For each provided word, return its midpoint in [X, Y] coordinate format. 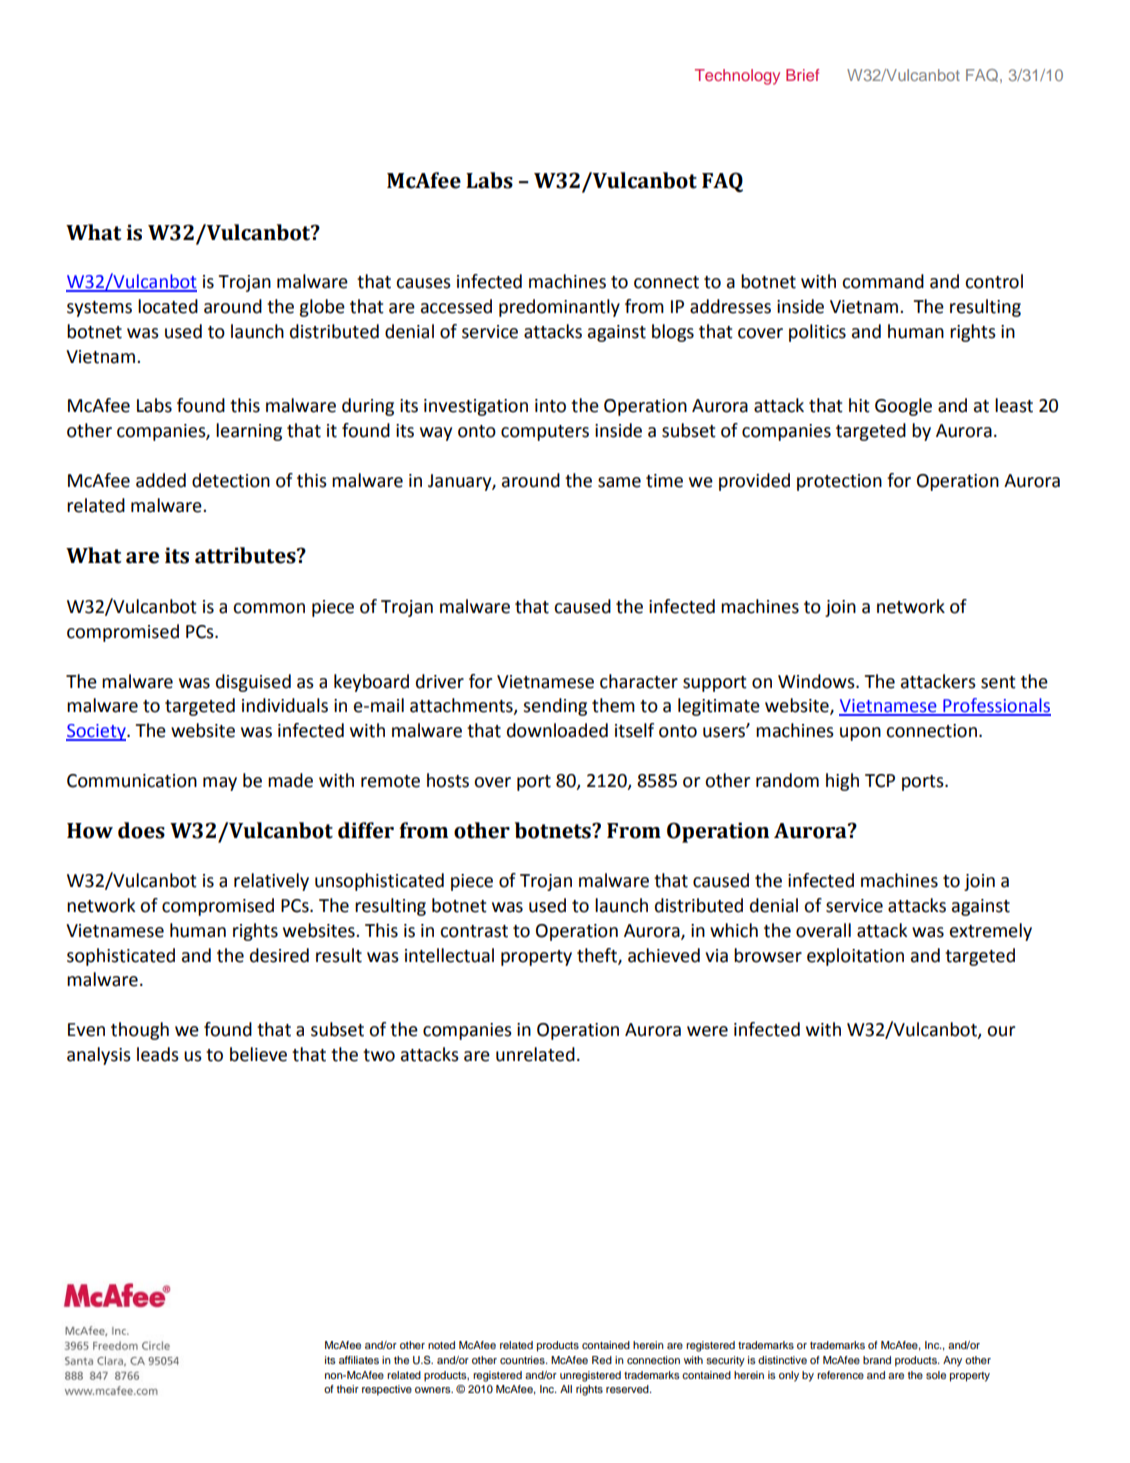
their [348, 1389]
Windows [817, 681]
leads [158, 1054]
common [269, 608]
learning [249, 432]
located [168, 306]
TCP [880, 781]
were [707, 1031]
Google [903, 407]
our [1001, 1031]
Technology [737, 77]
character [639, 681]
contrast [474, 931]
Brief [802, 75]
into [550, 406]
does [141, 830]
